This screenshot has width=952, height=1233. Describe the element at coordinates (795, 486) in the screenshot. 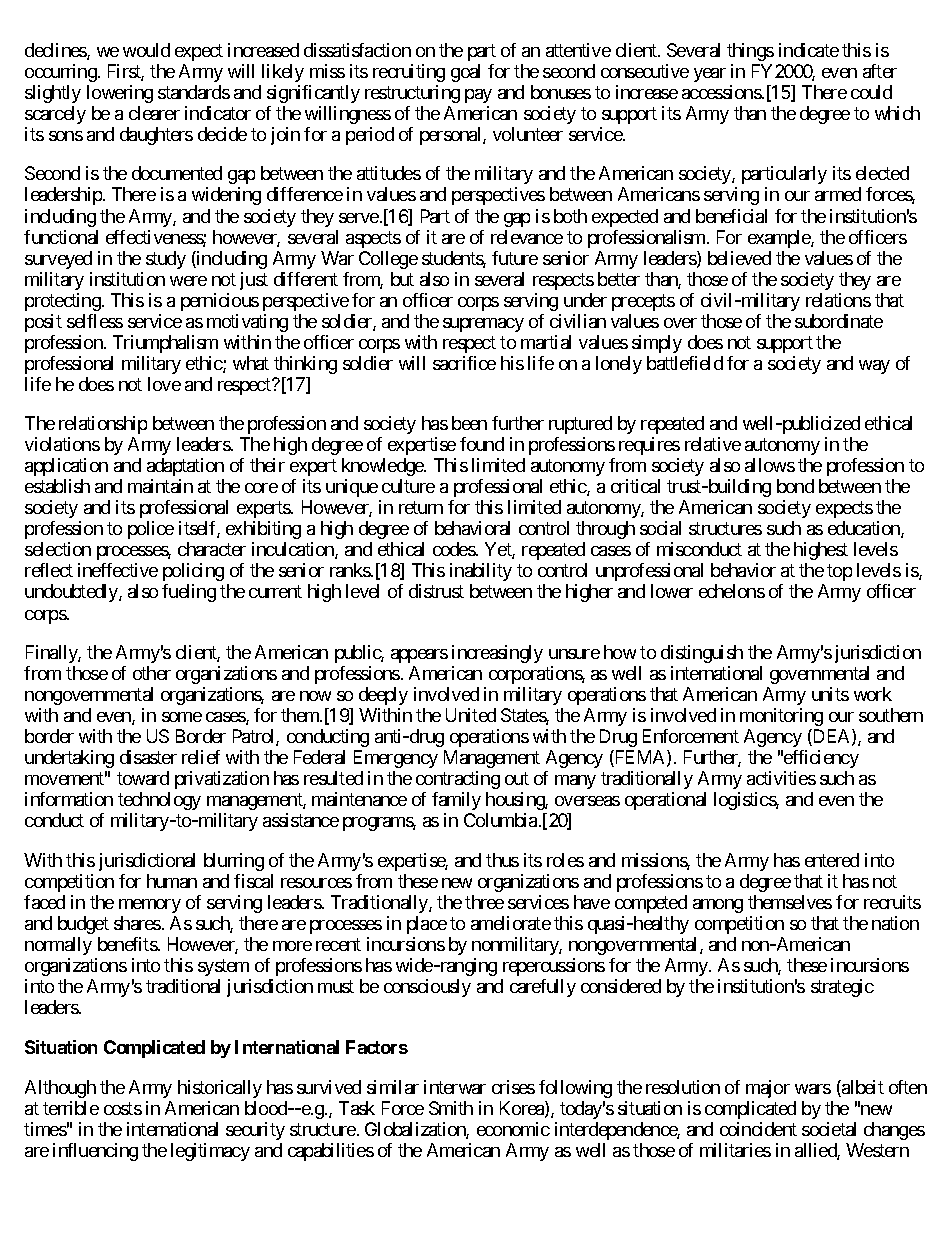

I see `bond` at that location.
